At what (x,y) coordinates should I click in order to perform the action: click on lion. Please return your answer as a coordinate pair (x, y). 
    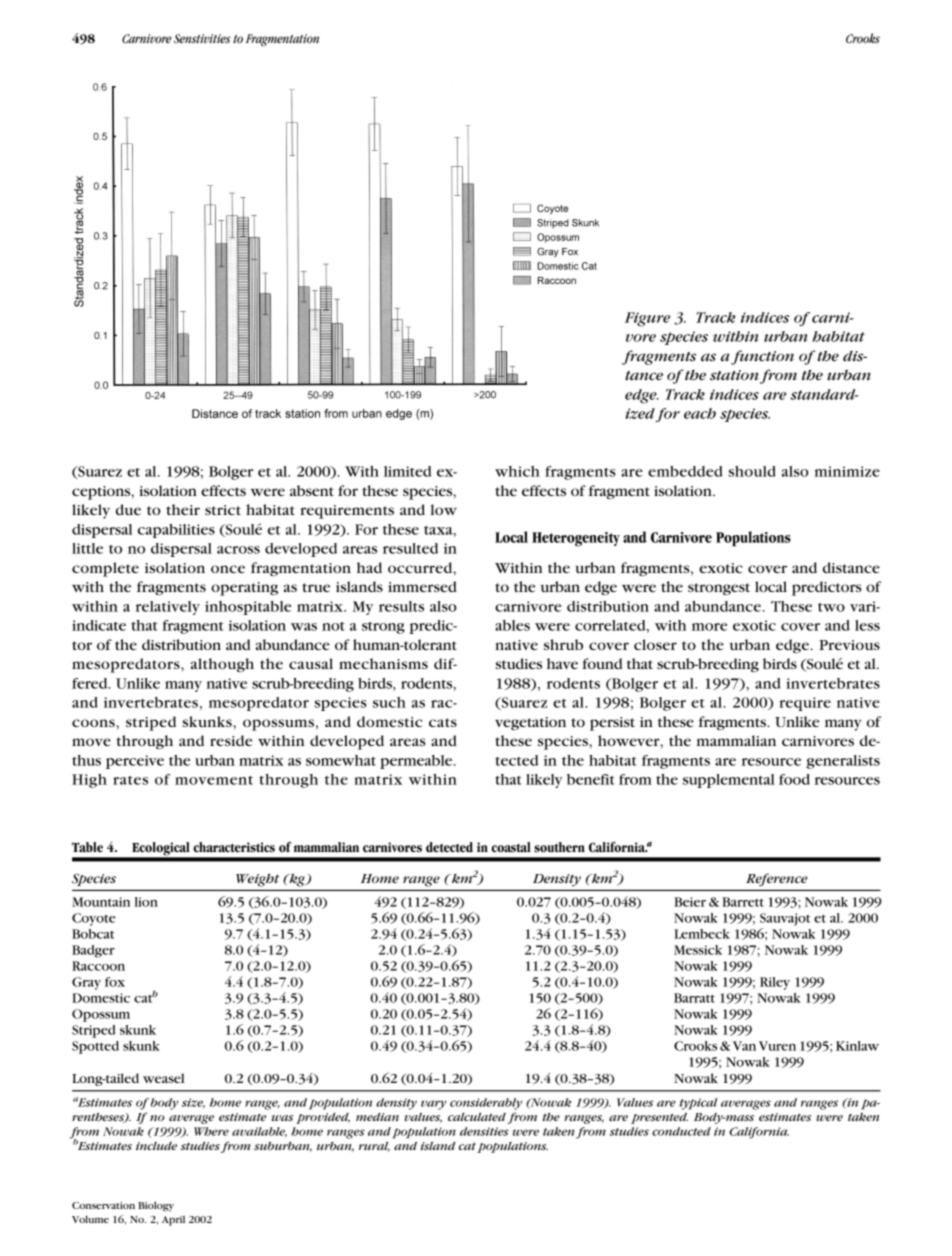
    Looking at the image, I should click on (146, 902).
